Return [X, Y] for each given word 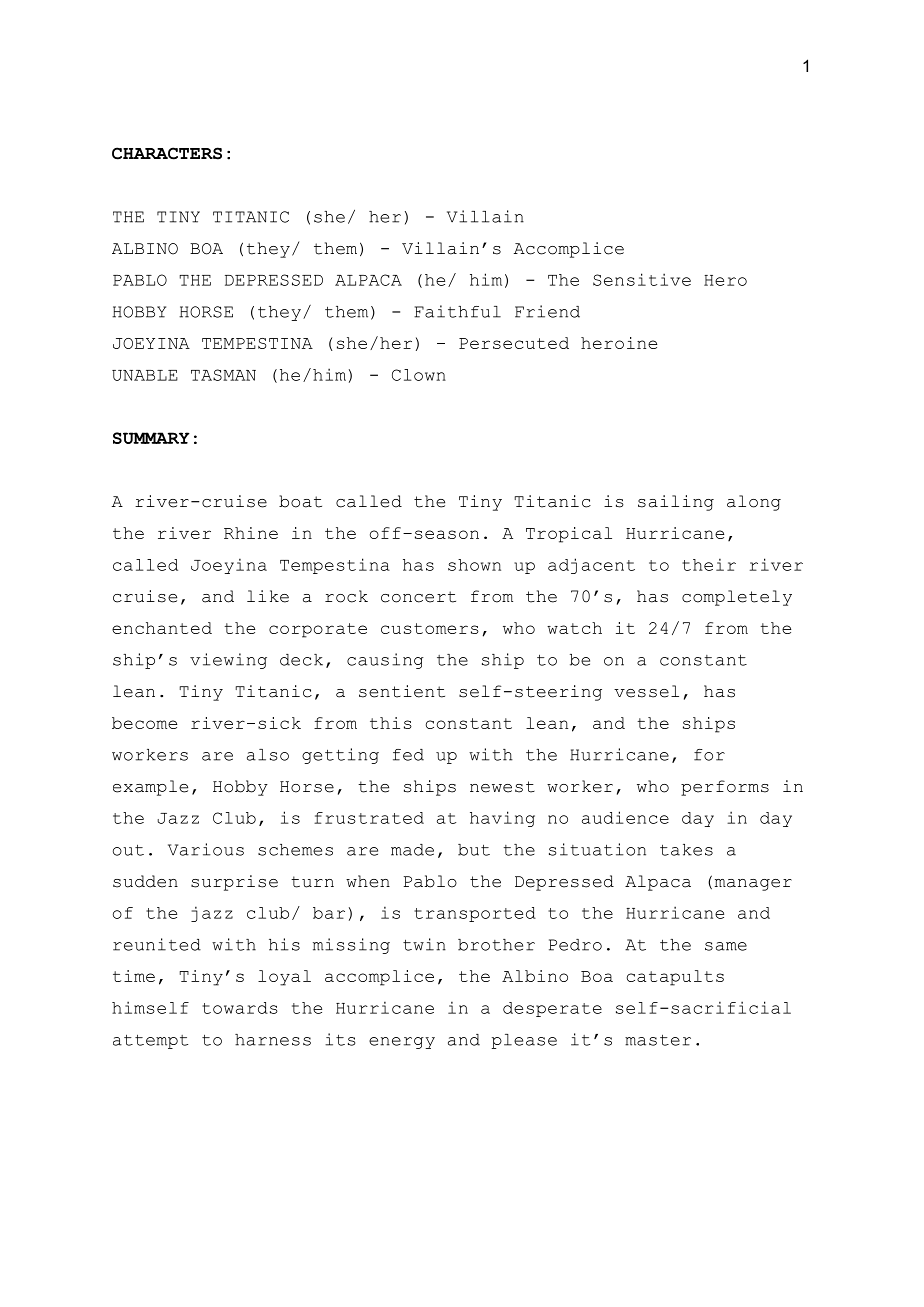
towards [240, 1008]
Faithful [457, 311]
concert [418, 597]
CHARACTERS [167, 153]
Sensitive [642, 279]
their [709, 564]
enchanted [162, 628]
